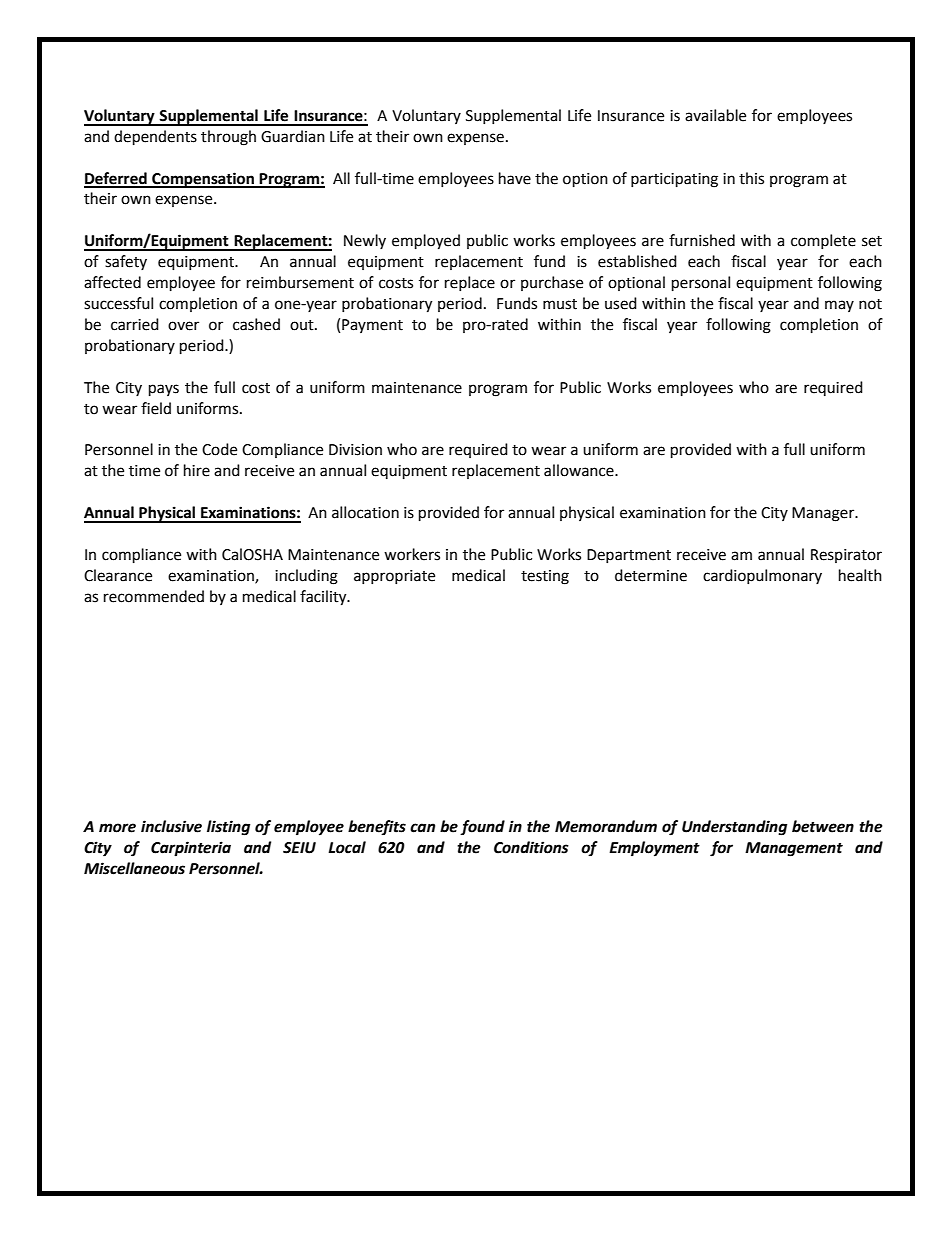 The width and height of the screenshot is (952, 1233). I want to click on available, so click(715, 115).
